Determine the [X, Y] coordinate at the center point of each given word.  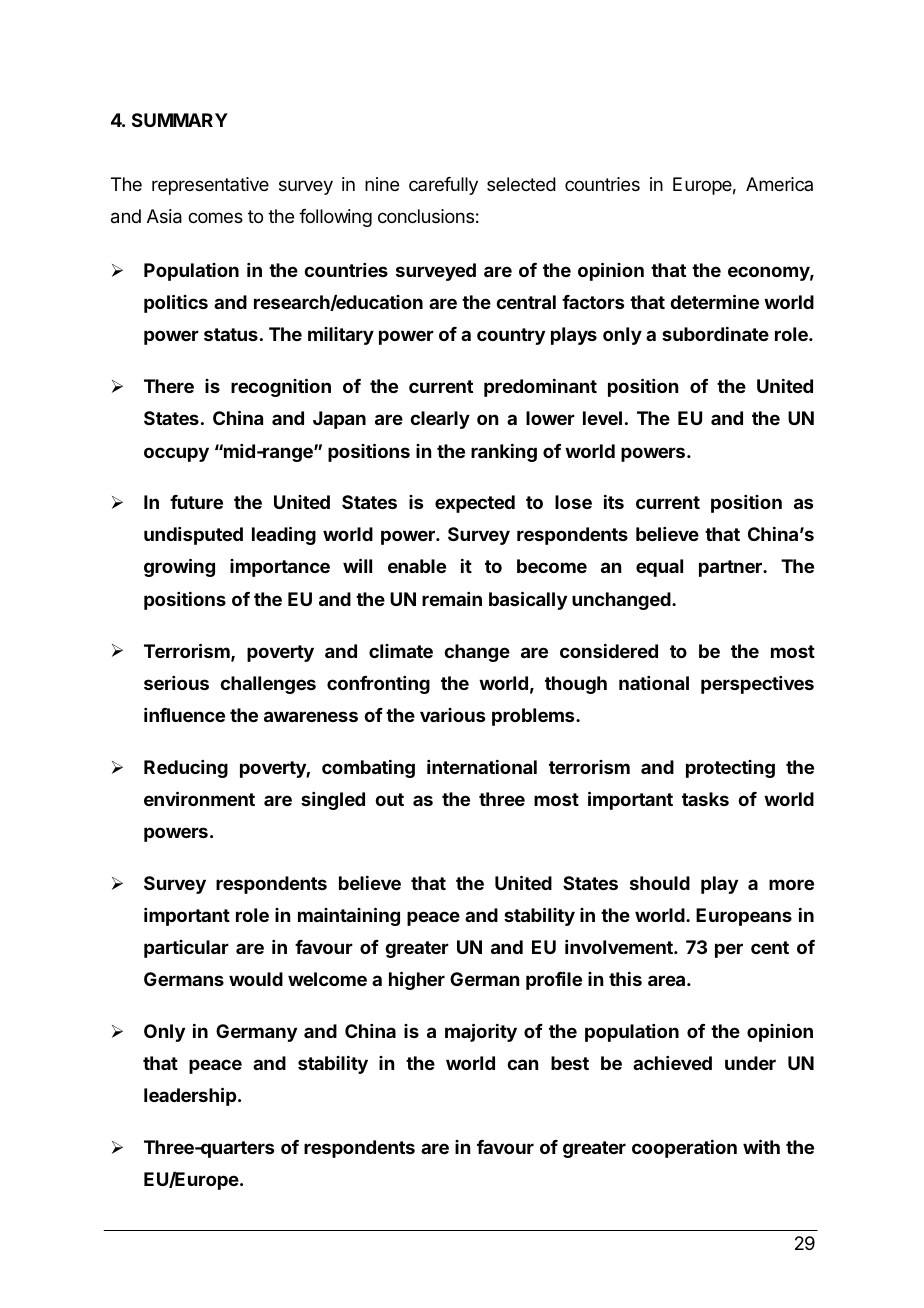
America [779, 184]
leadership [190, 1096]
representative [210, 186]
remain [452, 599]
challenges [268, 685]
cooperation [684, 1149]
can [522, 1064]
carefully [443, 186]
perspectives [757, 685]
